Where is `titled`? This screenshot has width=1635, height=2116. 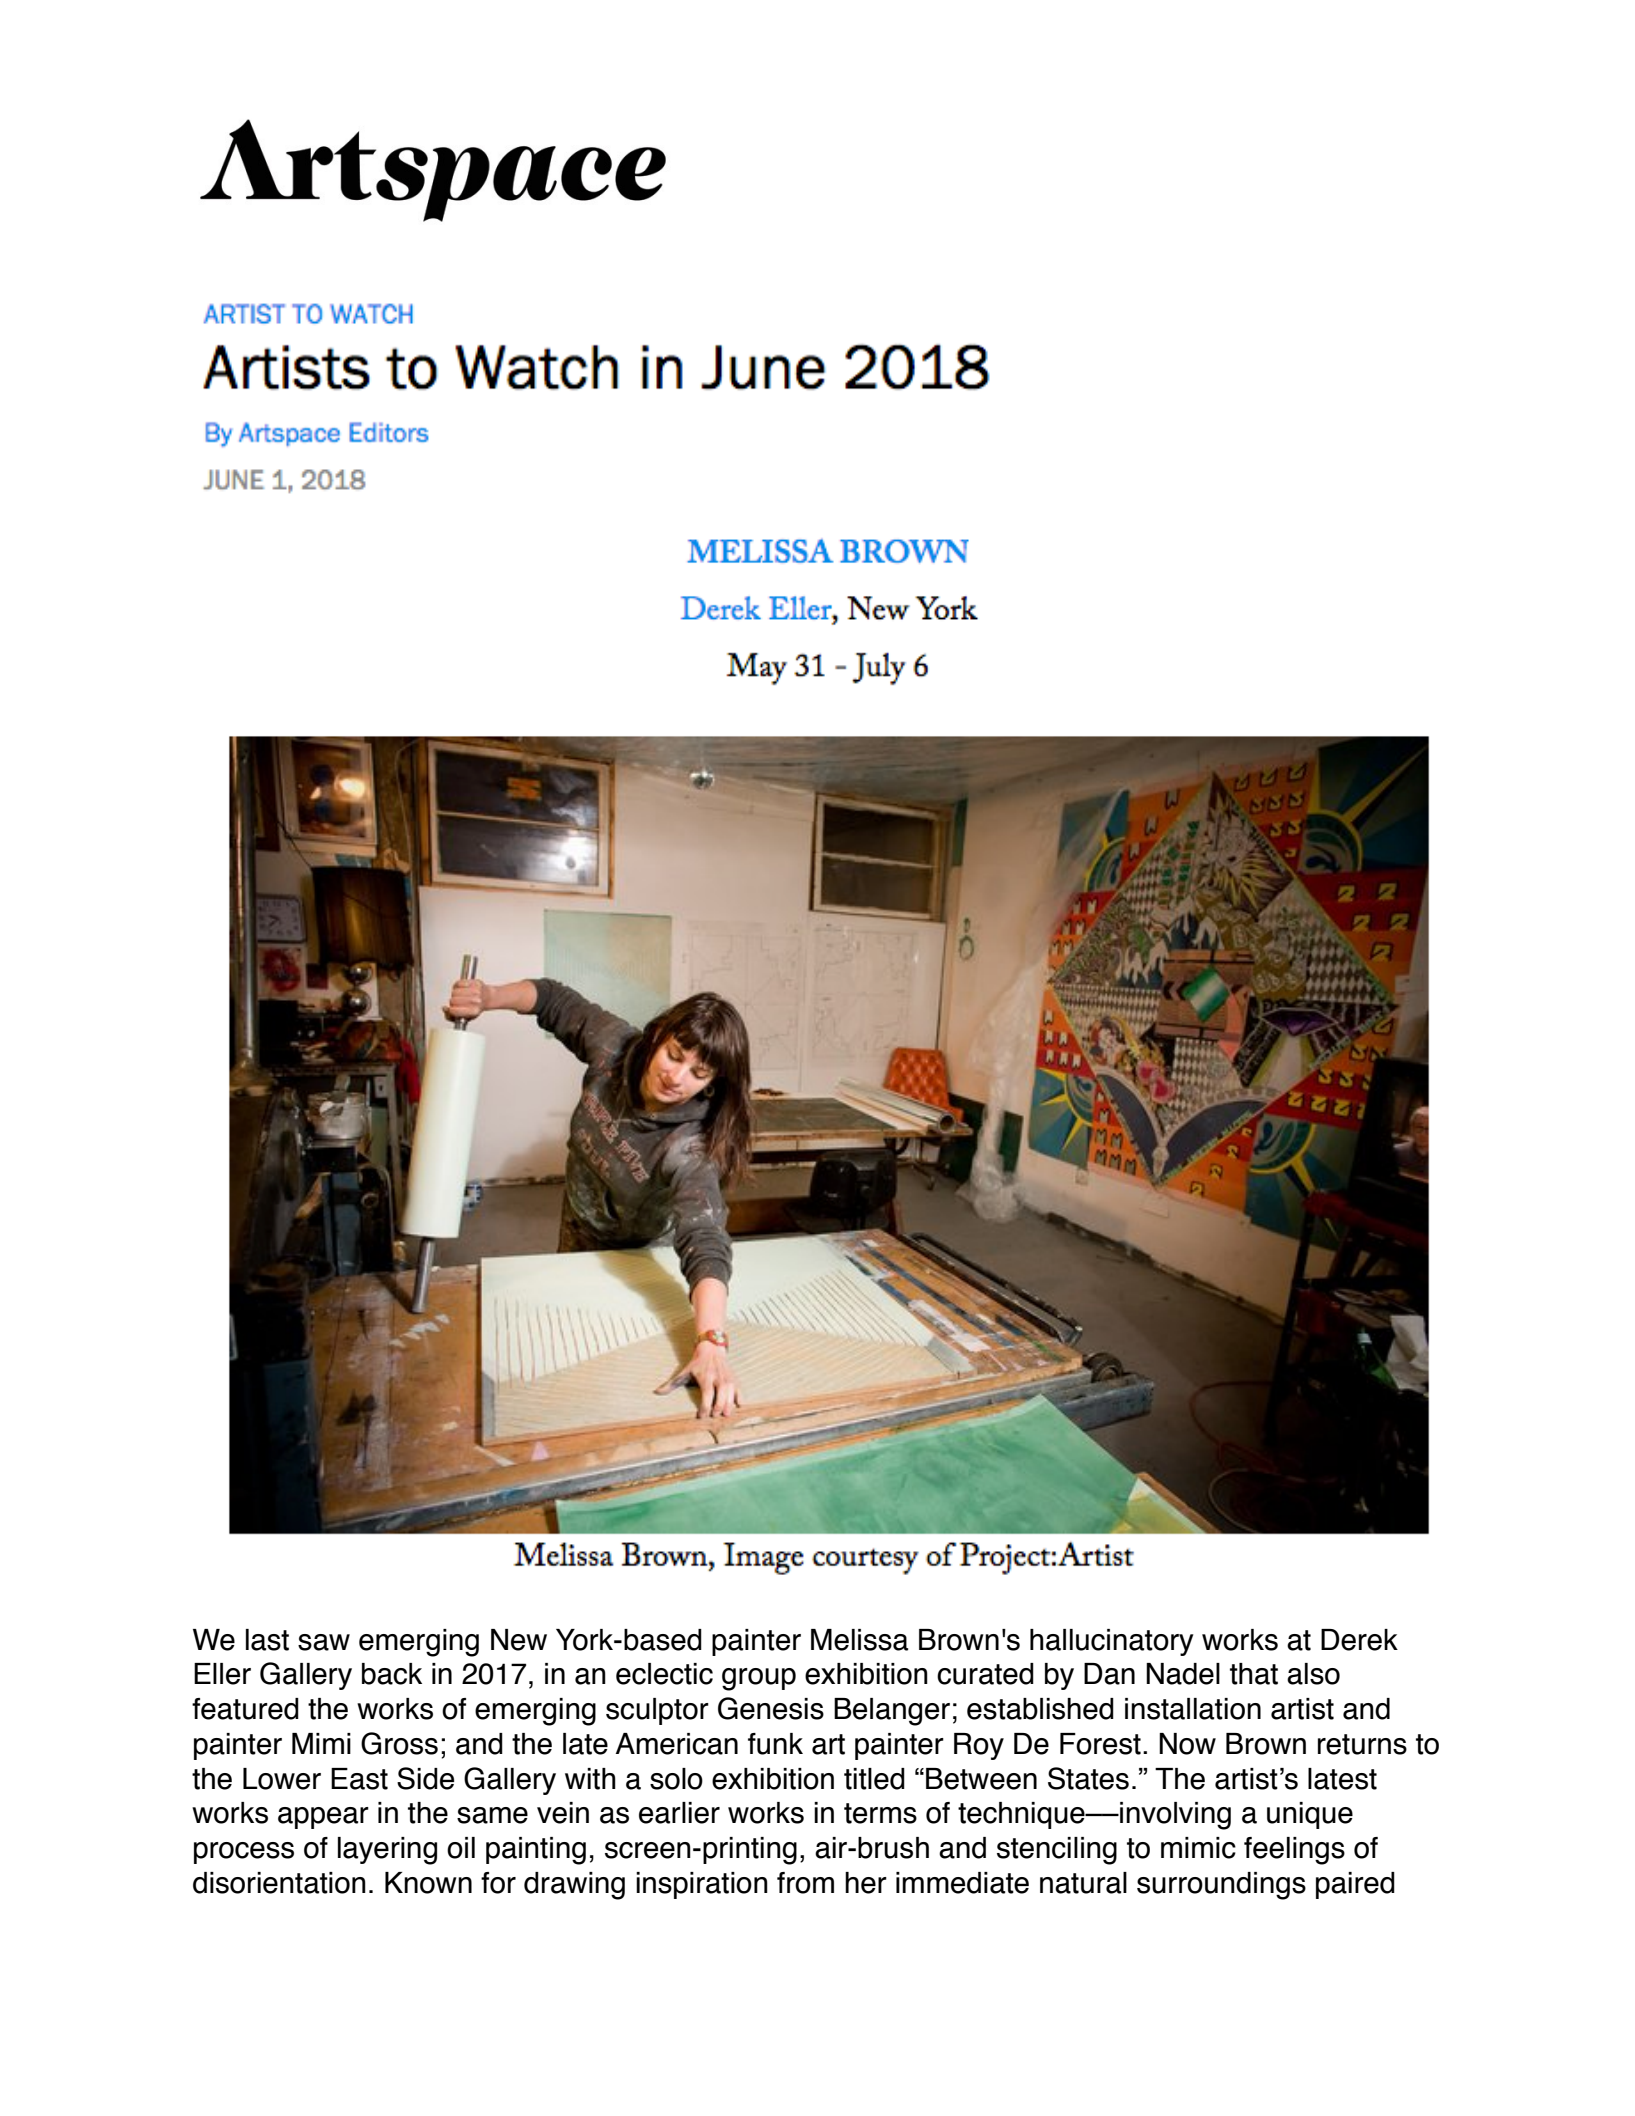 titled is located at coordinates (874, 1779).
